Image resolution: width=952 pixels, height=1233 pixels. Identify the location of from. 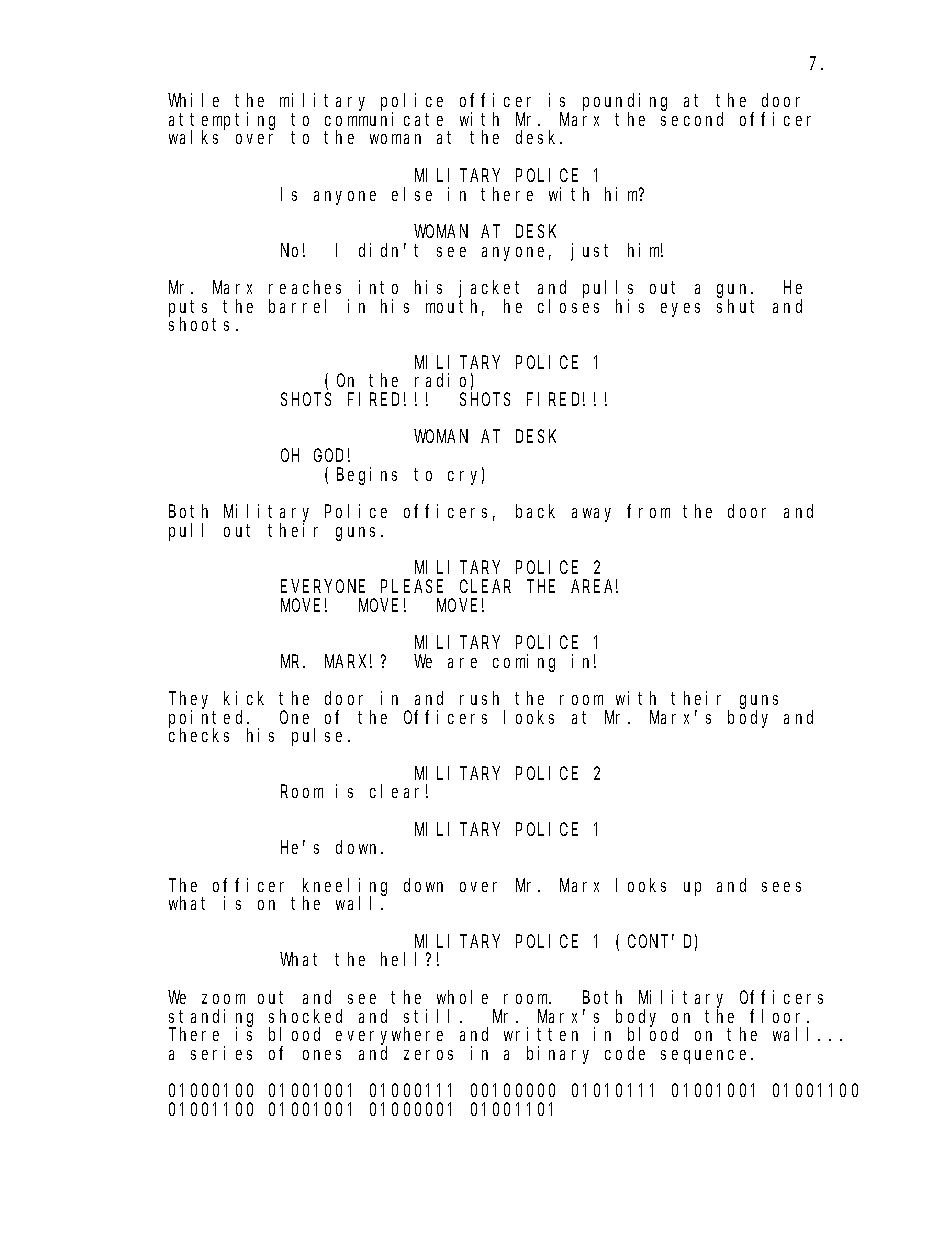
(648, 511).
